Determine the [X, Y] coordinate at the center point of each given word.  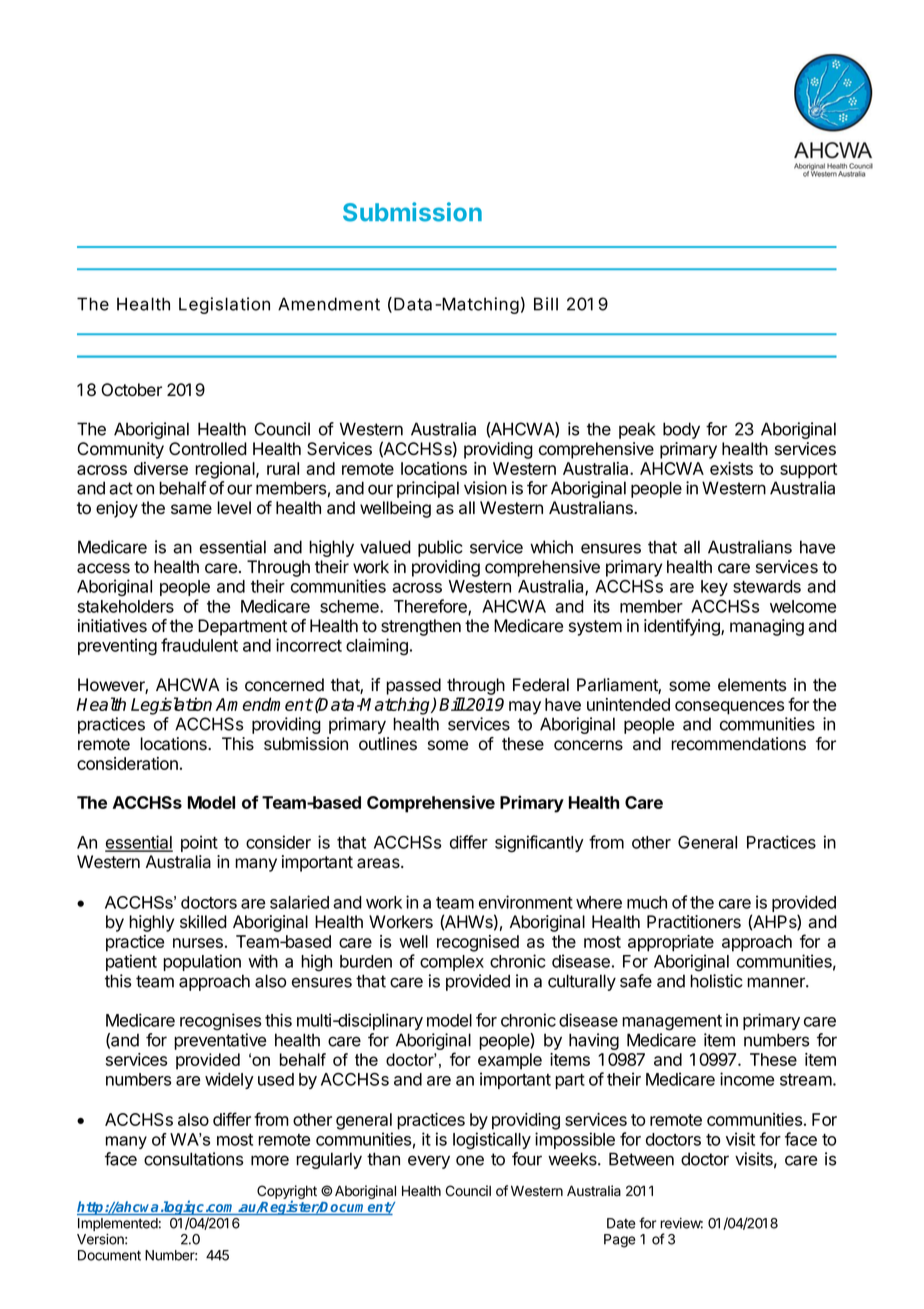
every [429, 1162]
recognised [478, 943]
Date [621, 1223]
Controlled [208, 449]
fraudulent [199, 645]
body [681, 430]
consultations [194, 1159]
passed [413, 686]
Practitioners [694, 922]
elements [752, 685]
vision [485, 488]
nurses [198, 943]
